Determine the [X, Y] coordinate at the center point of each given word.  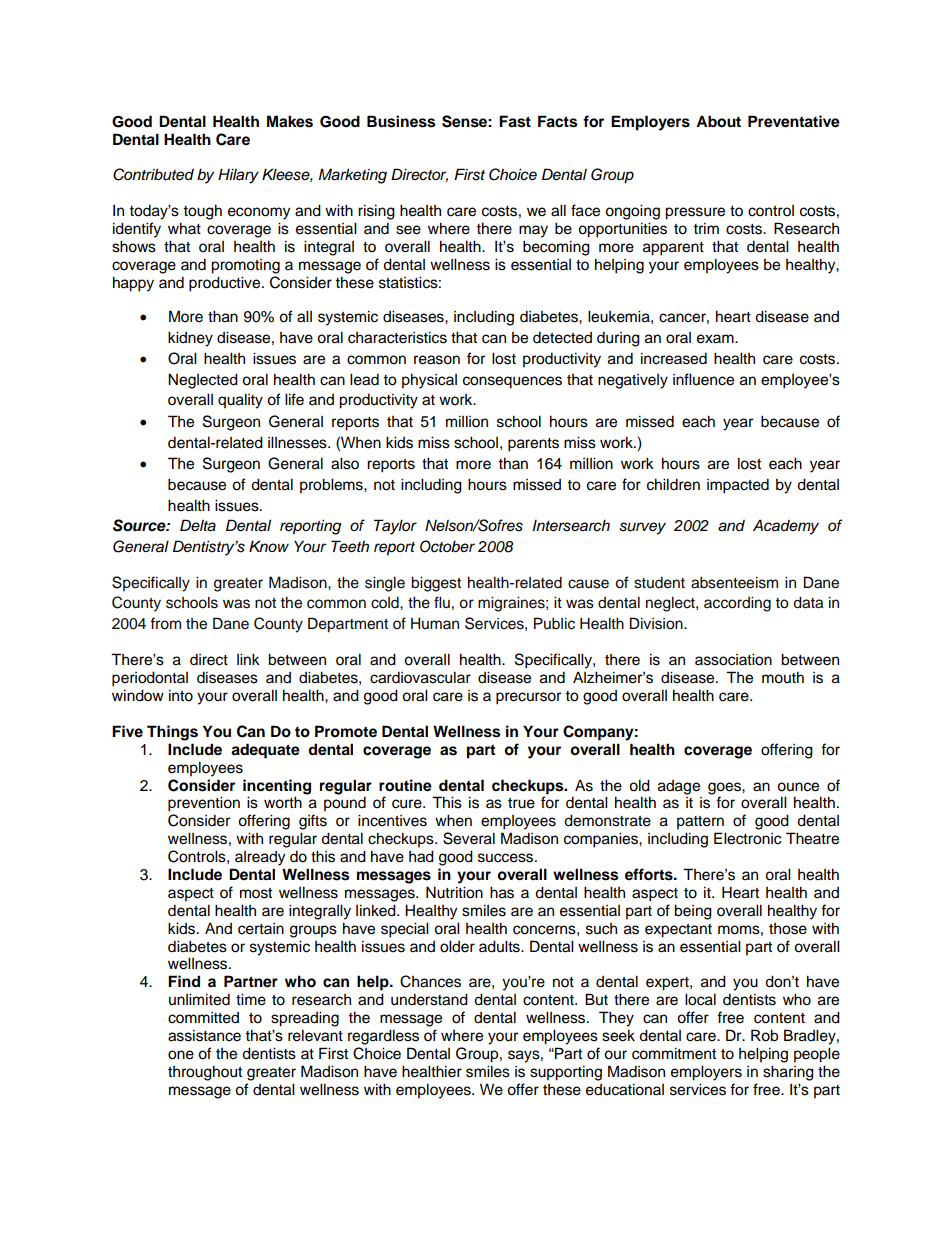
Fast [515, 121]
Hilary [238, 176]
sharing [788, 1073]
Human [435, 623]
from [165, 623]
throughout [205, 1073]
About [718, 121]
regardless [383, 1037]
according [737, 604]
